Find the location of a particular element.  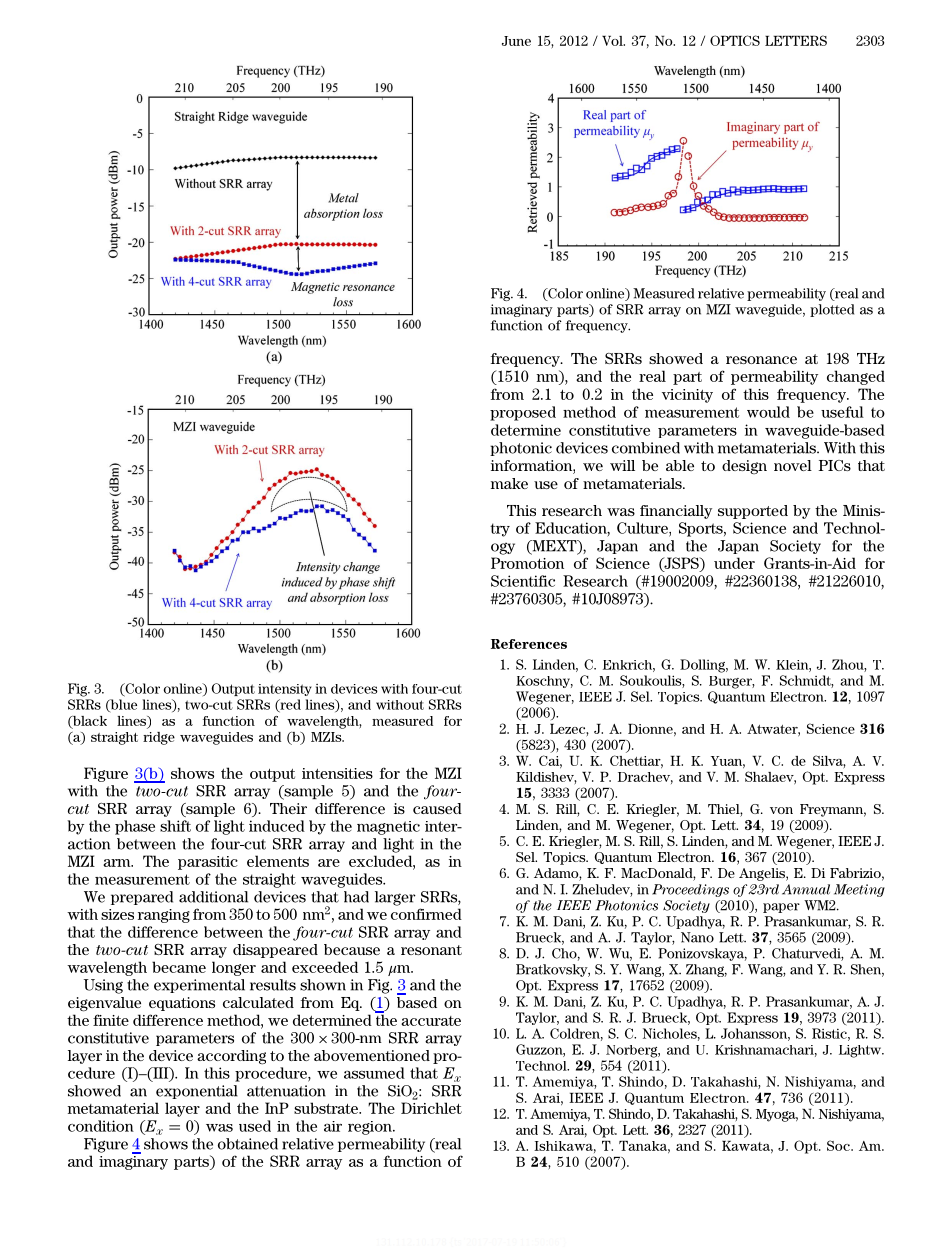

would is located at coordinates (768, 412).
